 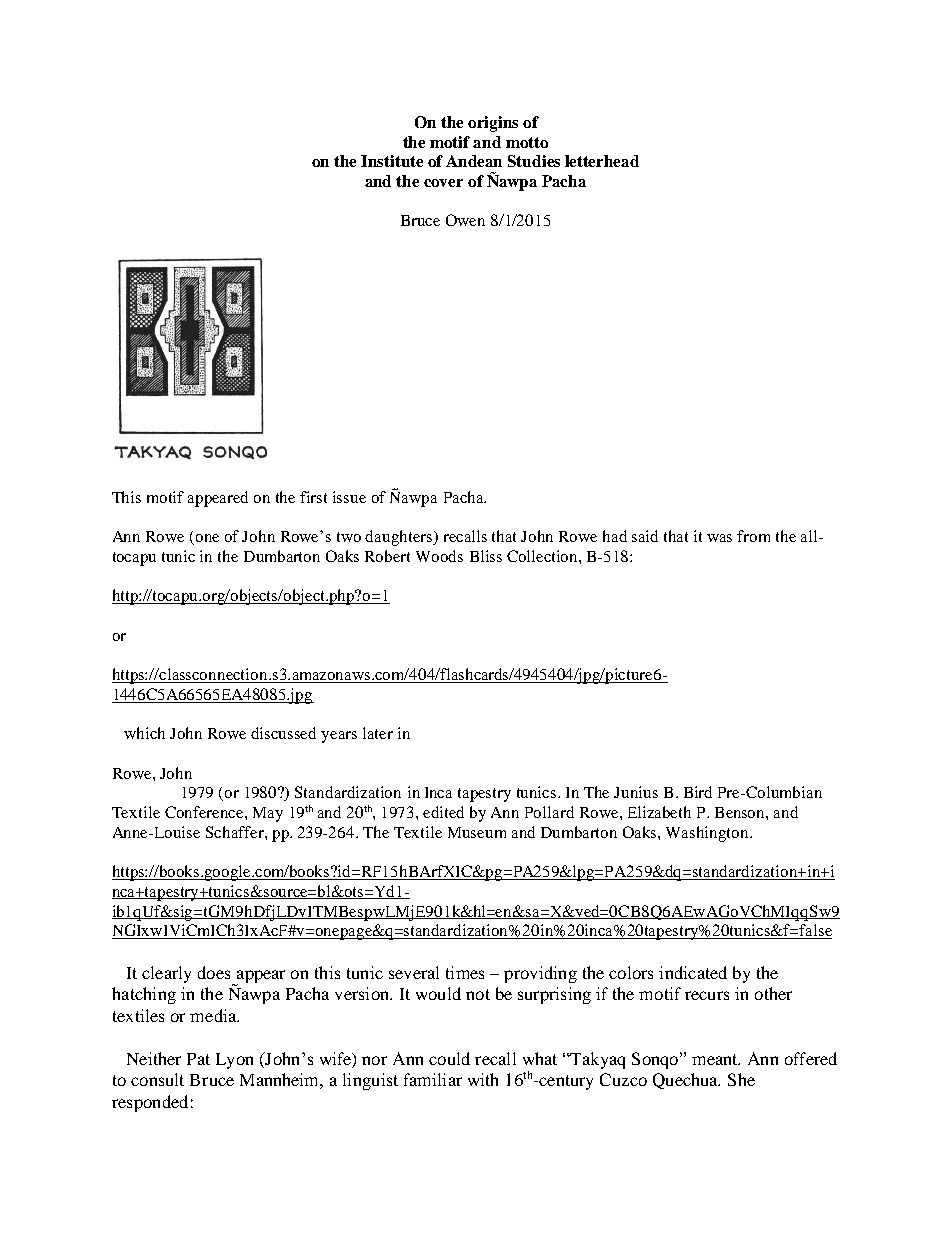 What do you see at coordinates (349, 537) in the screenshot?
I see `two` at bounding box center [349, 537].
